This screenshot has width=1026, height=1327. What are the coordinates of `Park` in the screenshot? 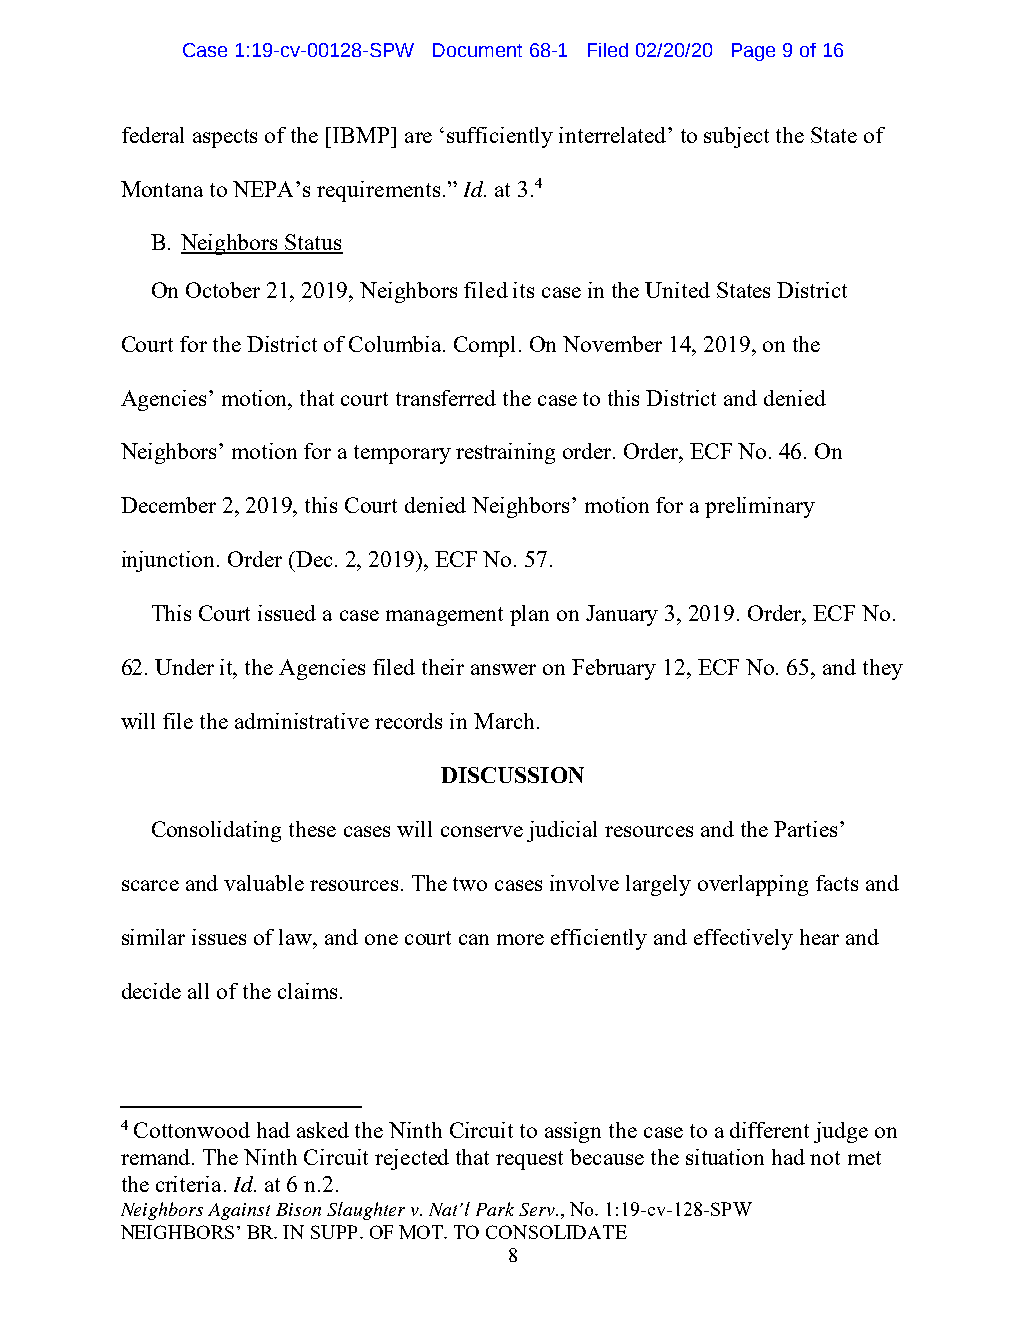 It's located at (495, 1209).
